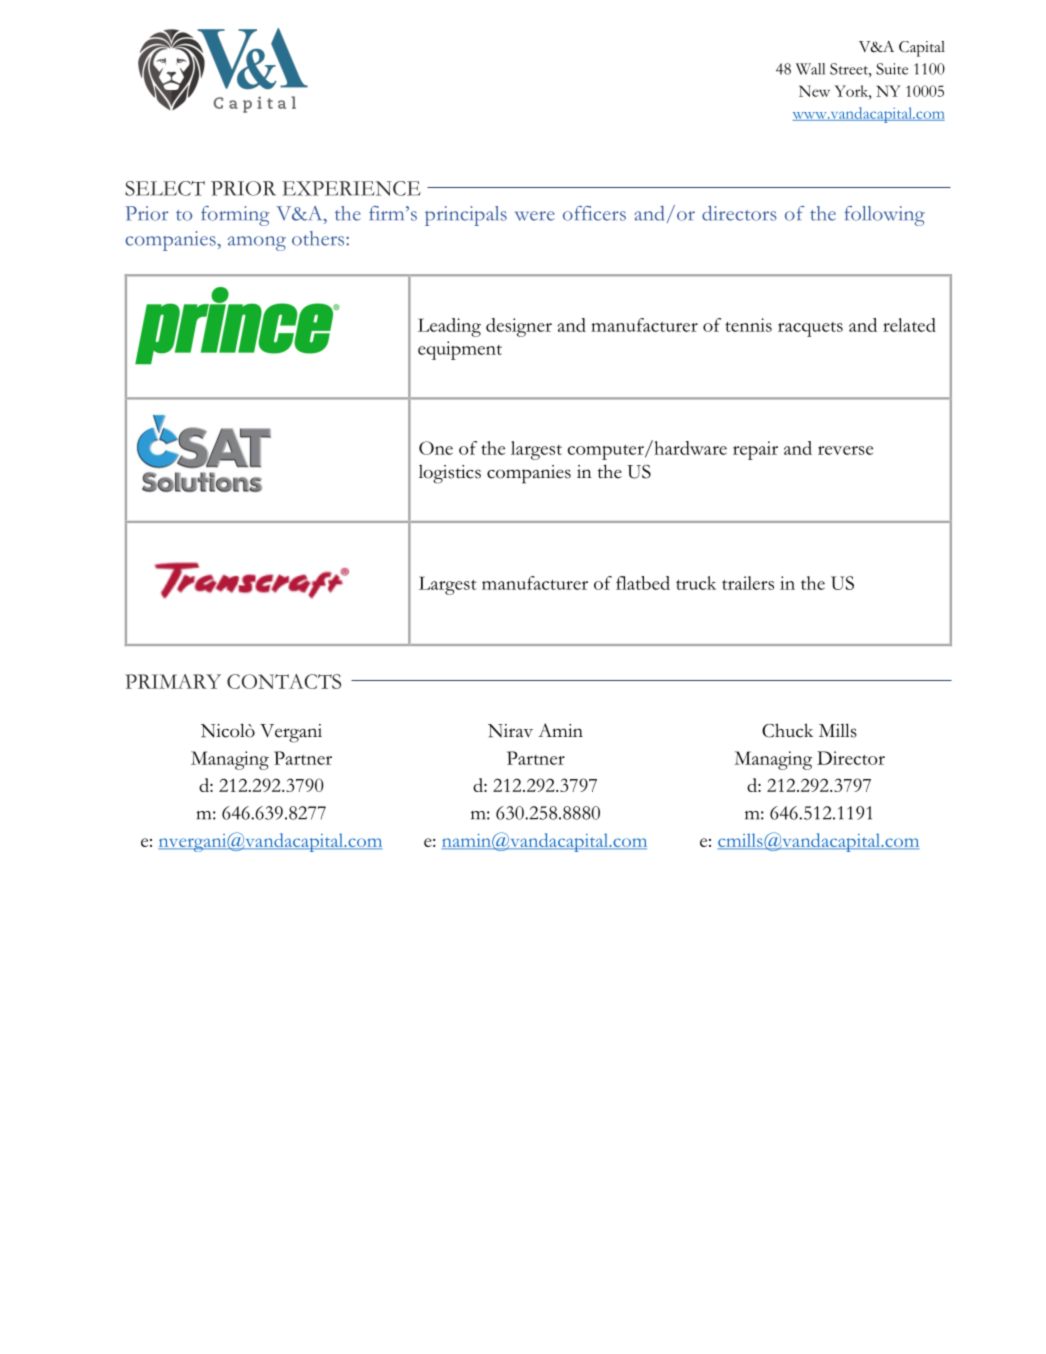  I want to click on reverse, so click(845, 450).
